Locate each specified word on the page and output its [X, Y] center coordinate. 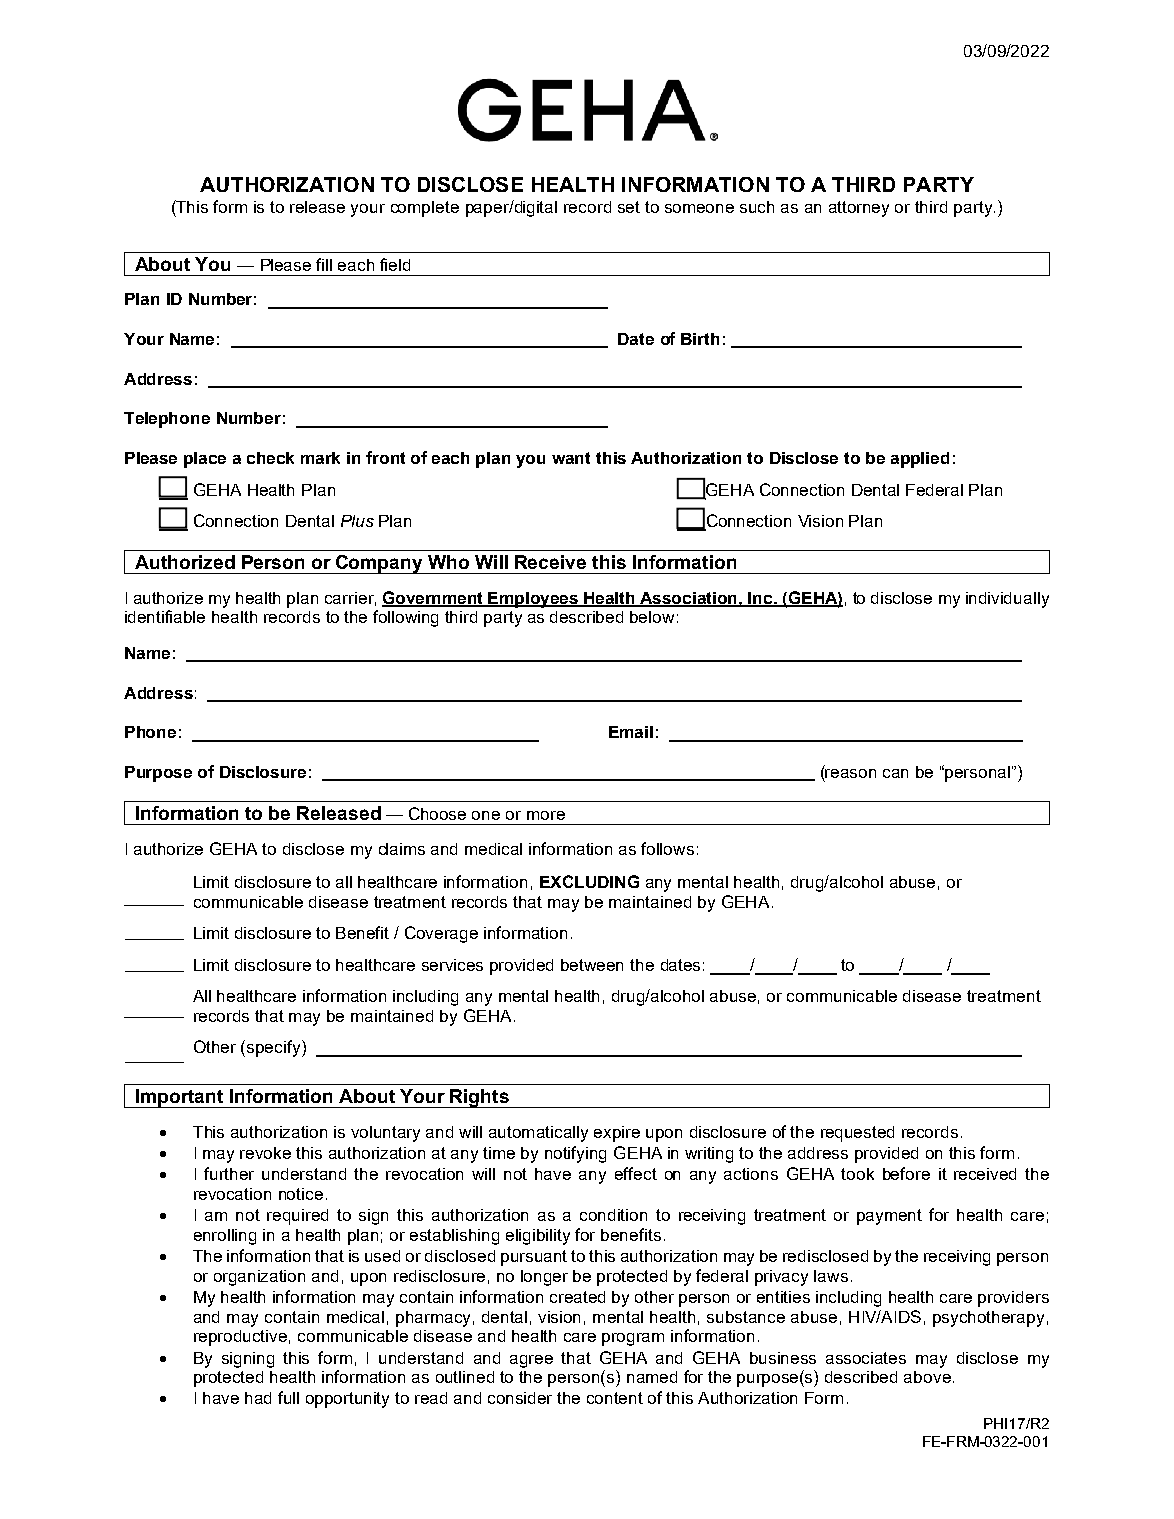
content [615, 1398]
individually [1007, 600]
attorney [859, 209]
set [629, 207]
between [592, 965]
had [258, 1398]
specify [275, 1048]
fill [324, 264]
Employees [534, 600]
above [927, 1377]
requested [857, 1134]
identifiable [165, 616]
